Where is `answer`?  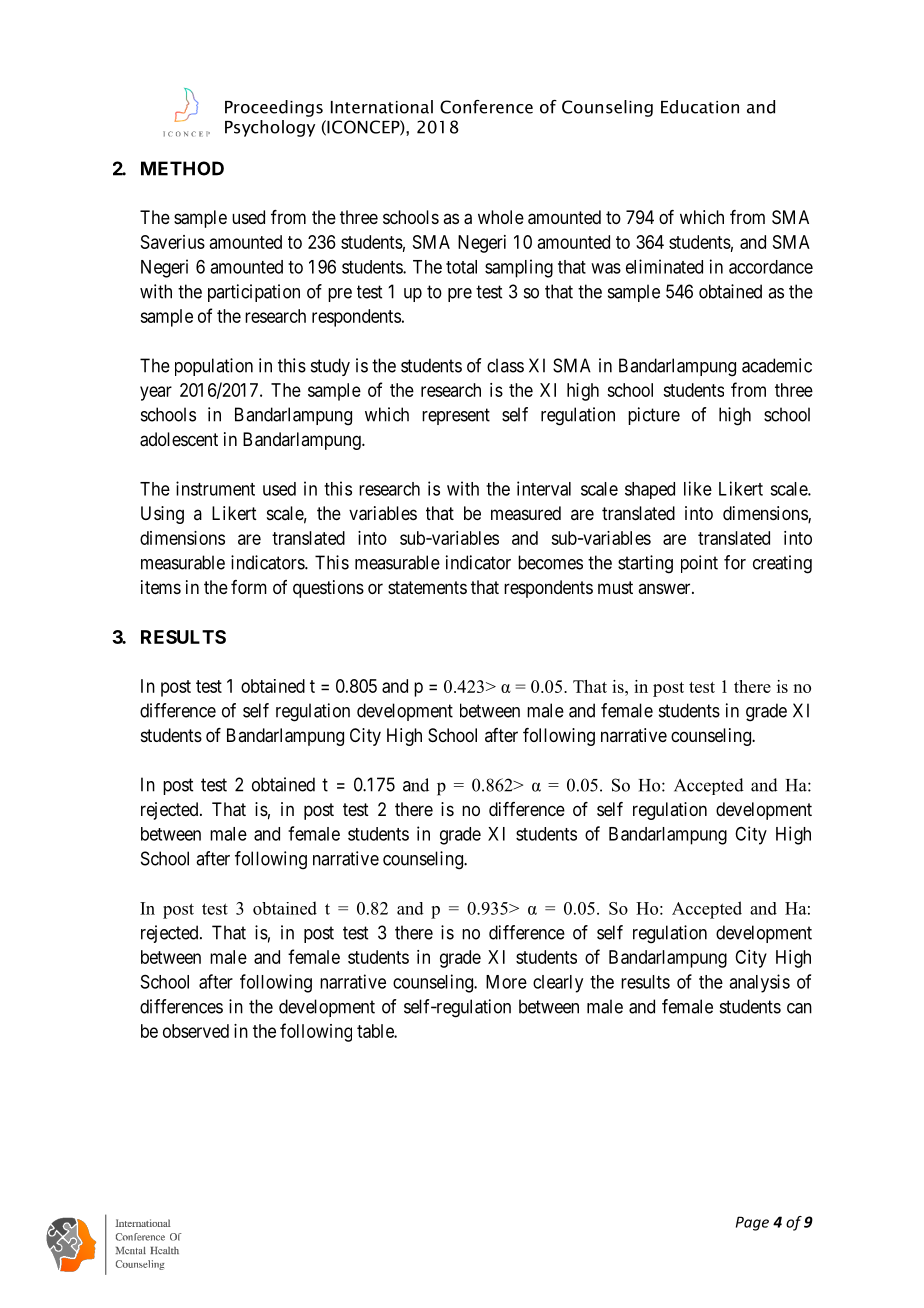
answer is located at coordinates (665, 588).
